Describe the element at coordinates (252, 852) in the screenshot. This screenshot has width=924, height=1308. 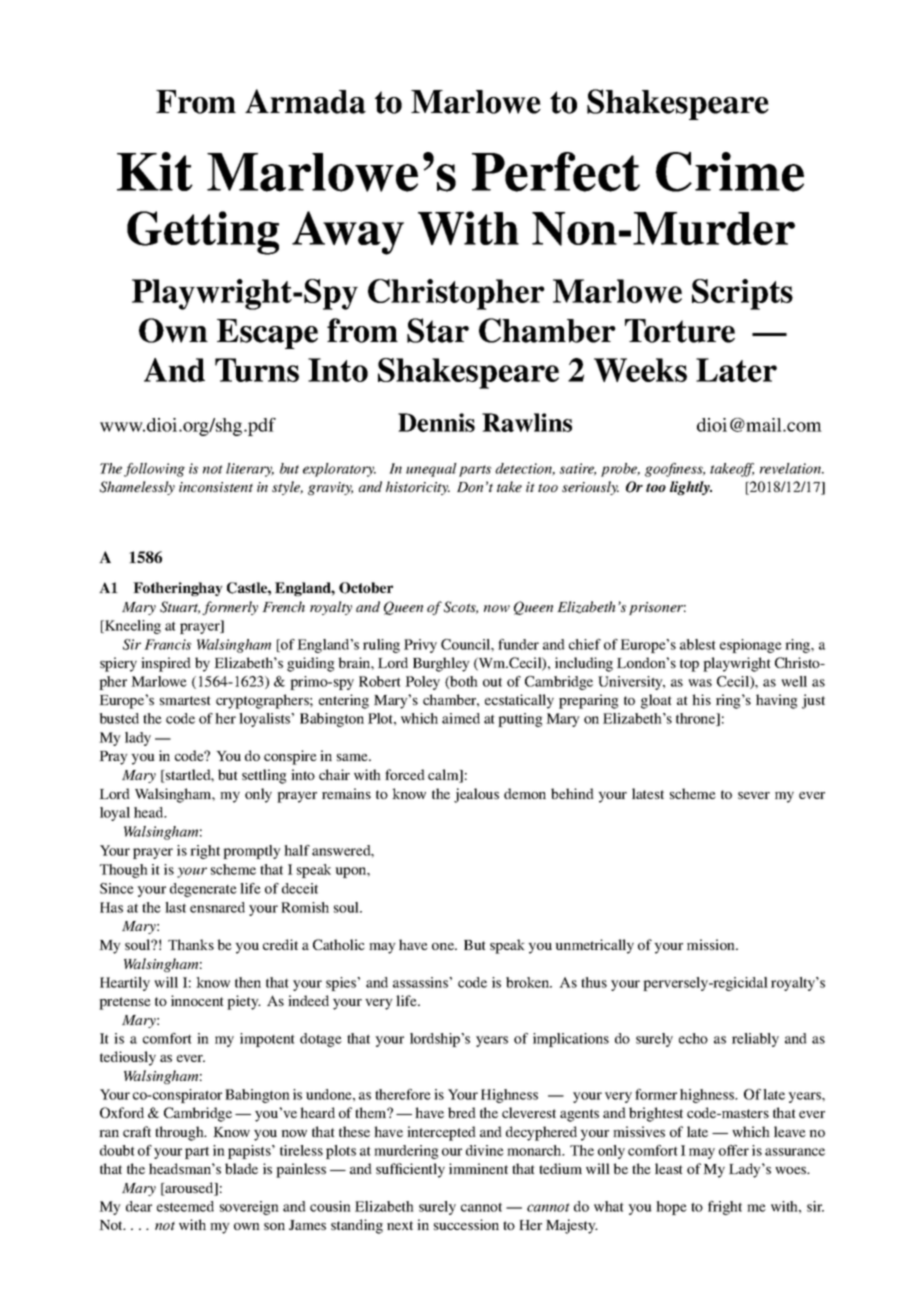
I see `promptly` at that location.
